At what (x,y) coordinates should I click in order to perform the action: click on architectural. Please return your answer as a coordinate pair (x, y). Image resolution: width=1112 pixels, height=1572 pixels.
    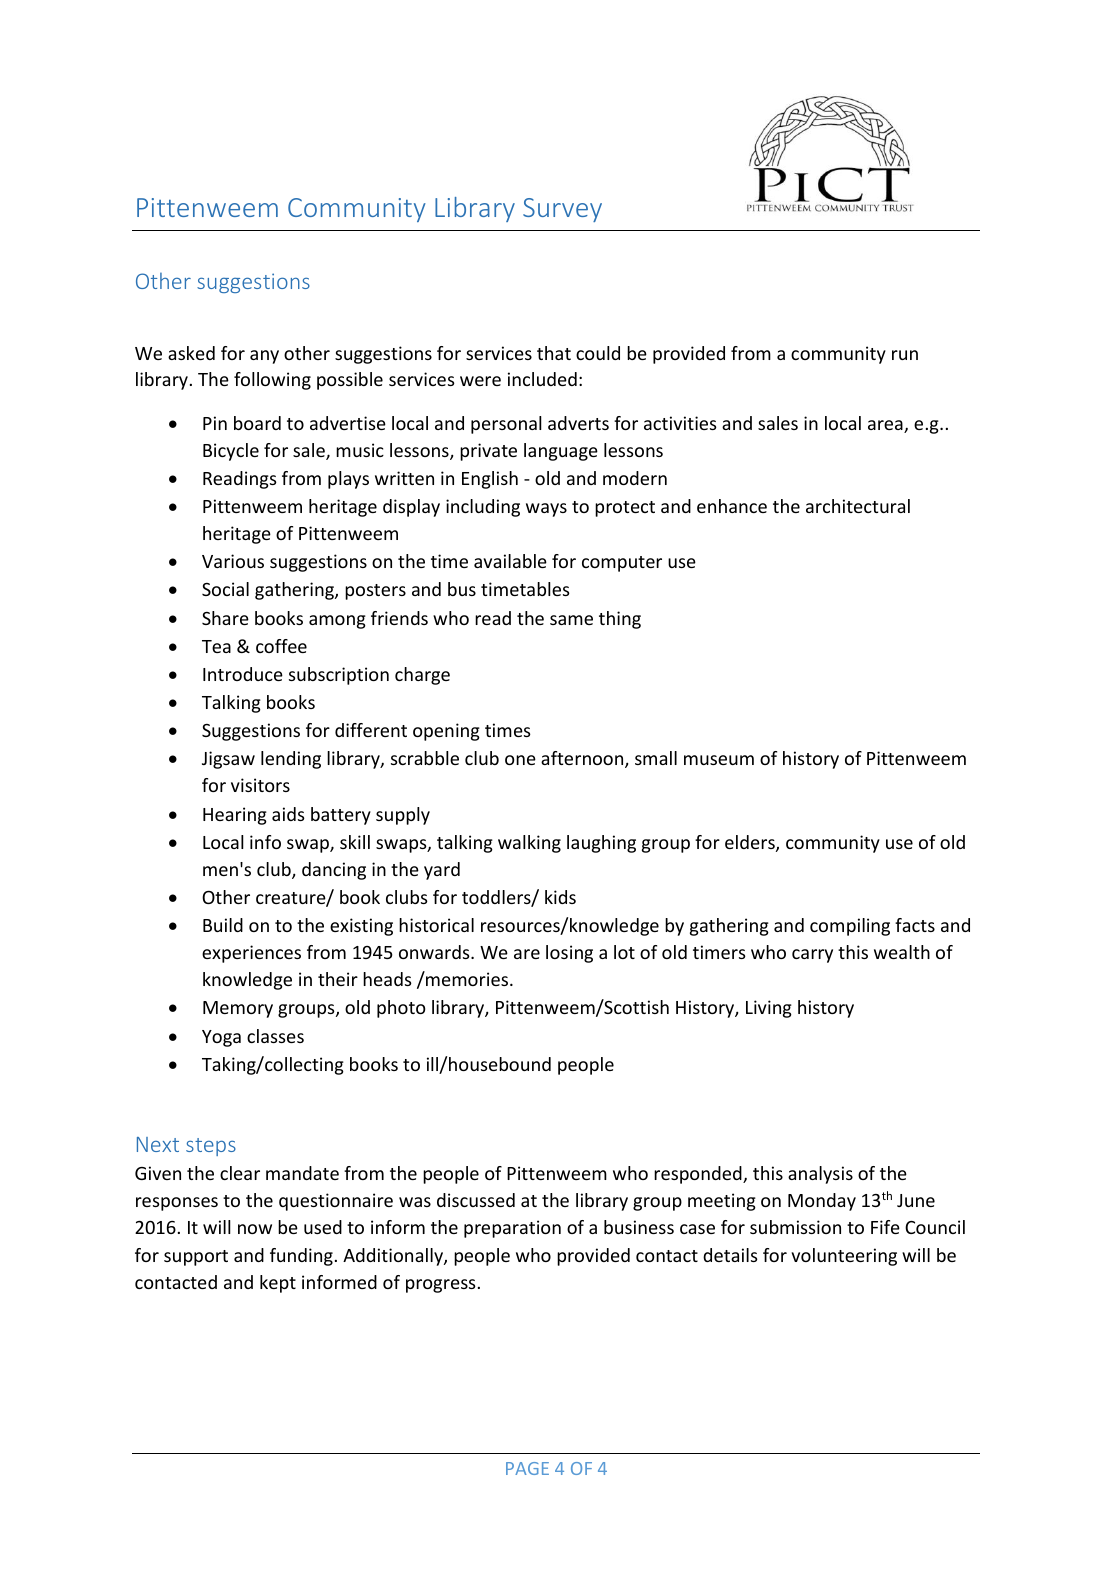
    Looking at the image, I should click on (858, 506).
